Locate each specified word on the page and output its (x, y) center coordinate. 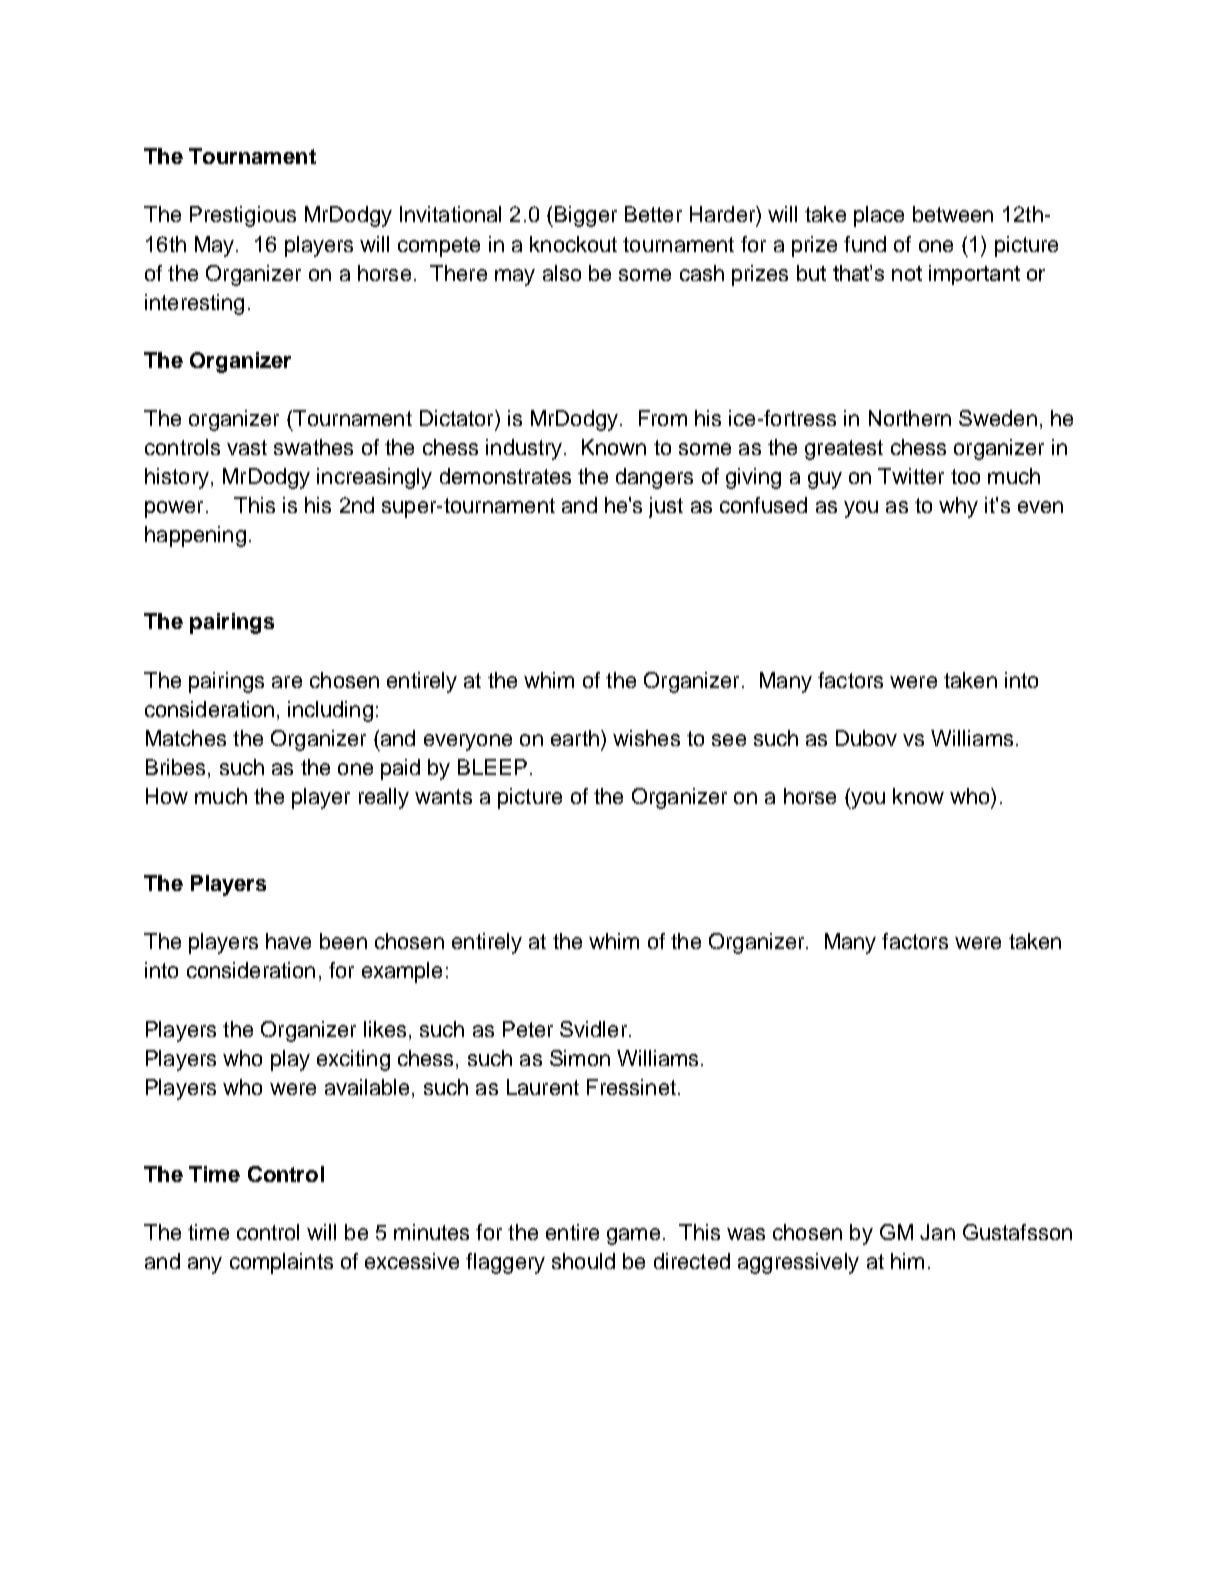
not (907, 273)
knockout (573, 244)
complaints (281, 1263)
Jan (937, 1232)
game (633, 1236)
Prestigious (243, 216)
